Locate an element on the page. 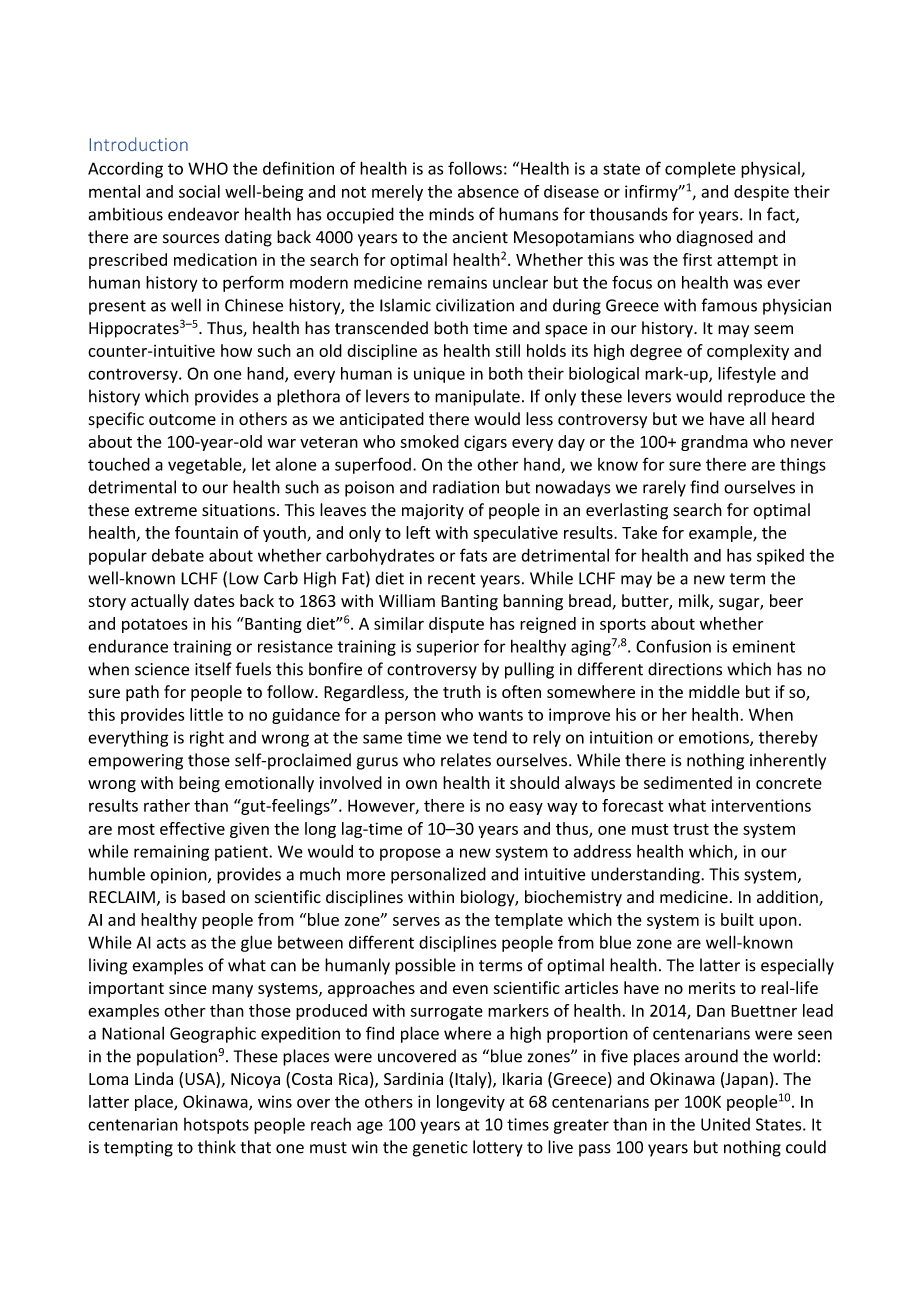  absence is located at coordinates (488, 191).
